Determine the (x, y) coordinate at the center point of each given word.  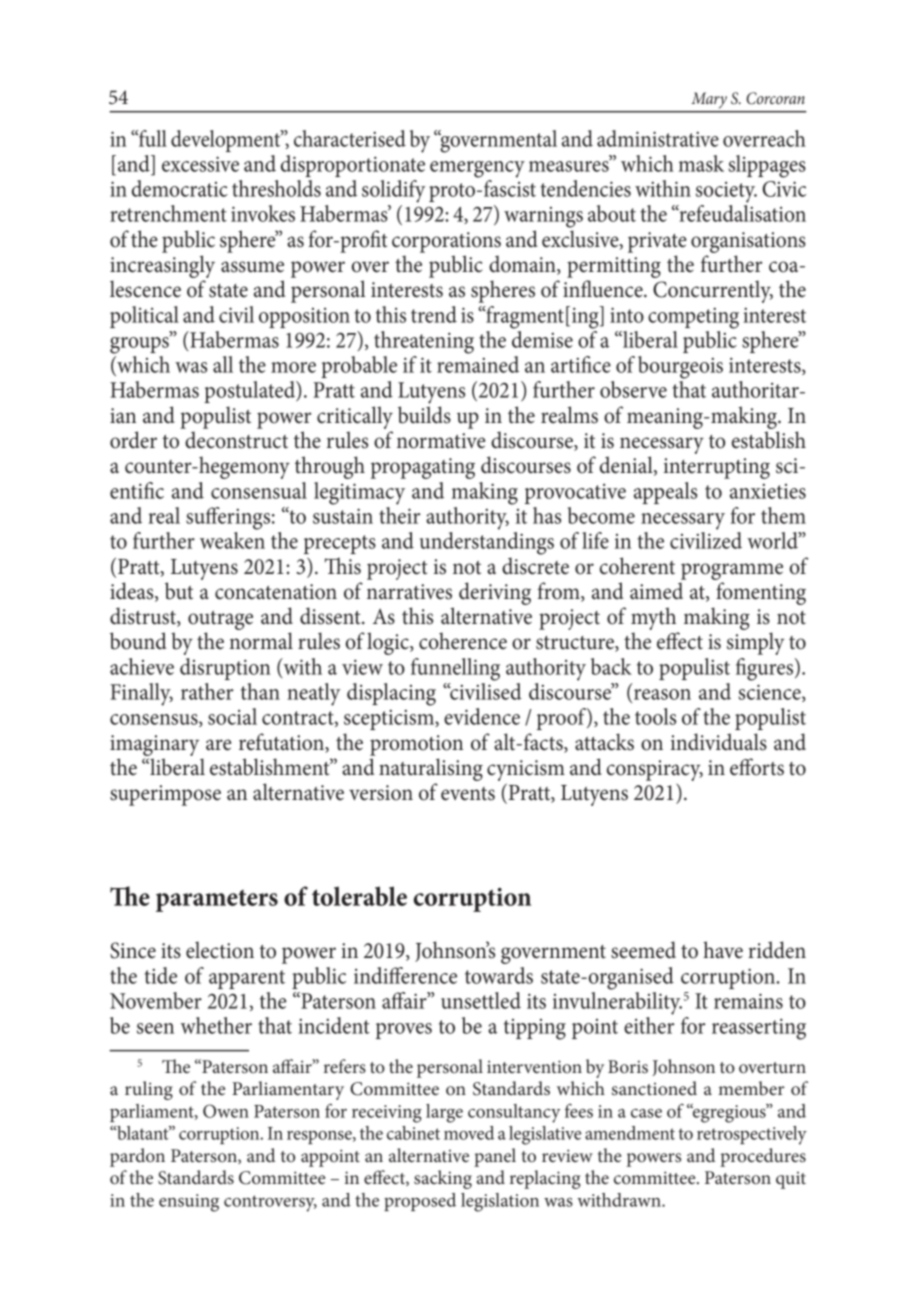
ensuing (189, 1203)
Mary (709, 100)
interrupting (717, 468)
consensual (259, 490)
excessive (200, 164)
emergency (477, 169)
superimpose (165, 795)
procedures (763, 1157)
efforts (757, 767)
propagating (423, 468)
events (468, 794)
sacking (443, 1179)
